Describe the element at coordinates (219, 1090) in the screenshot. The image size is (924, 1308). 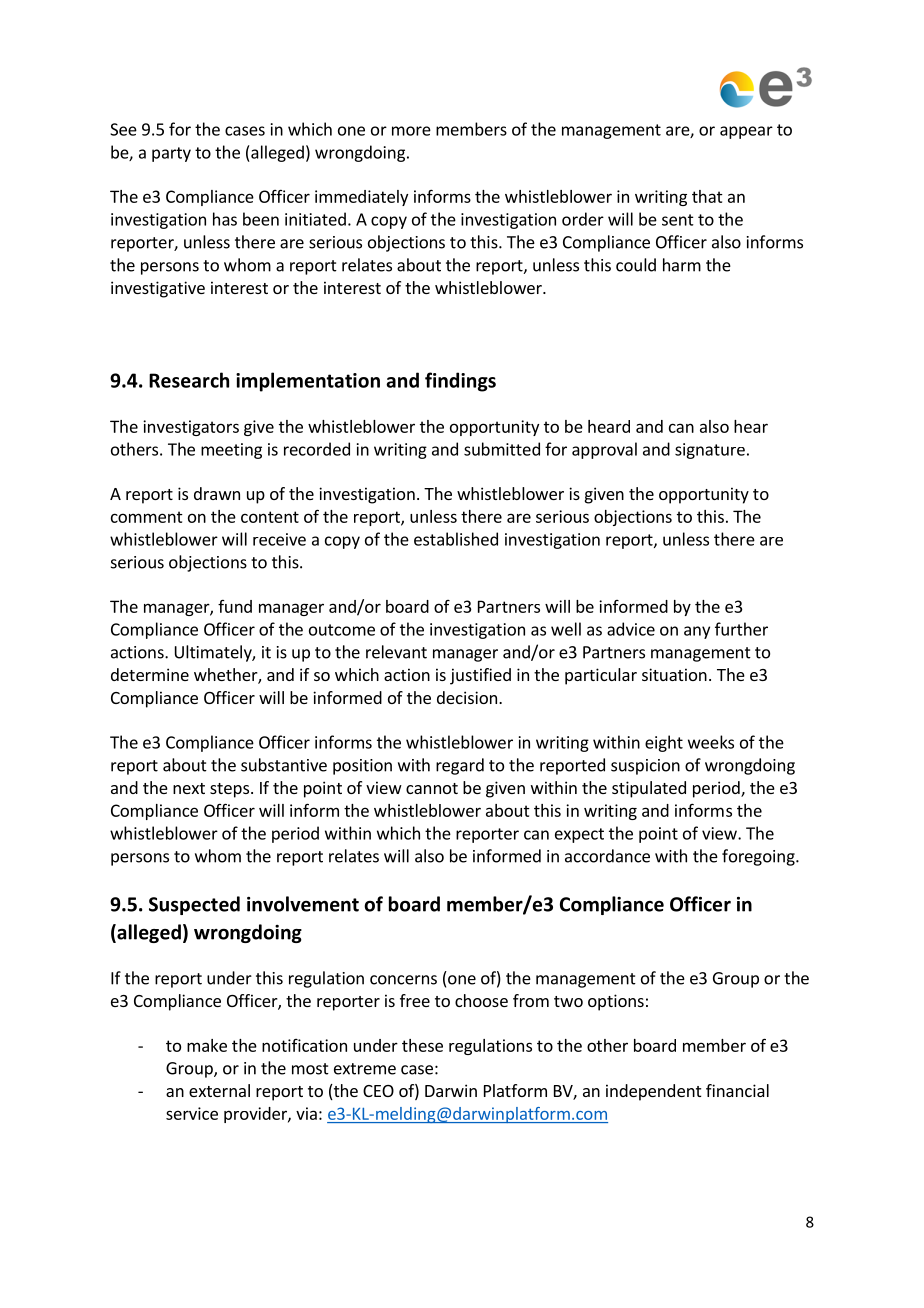
I see `external` at that location.
